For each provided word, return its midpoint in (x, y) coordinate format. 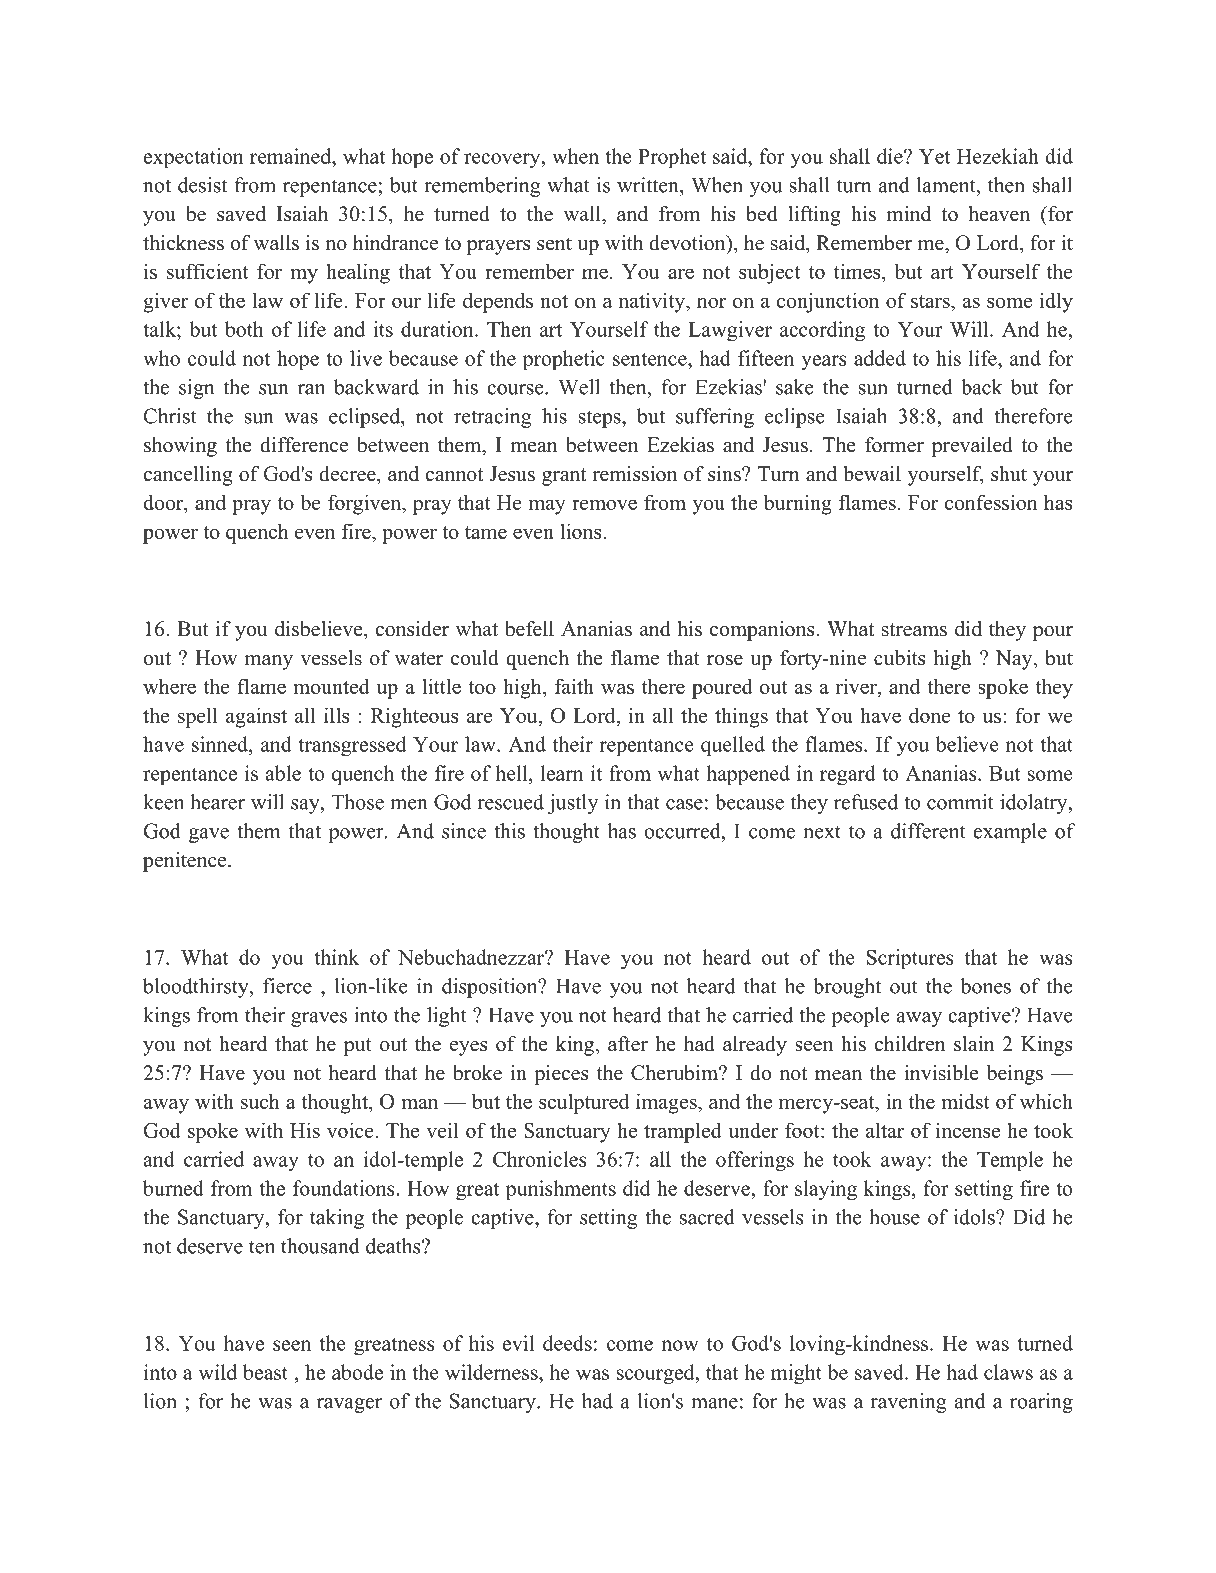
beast (265, 1372)
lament (947, 185)
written (649, 185)
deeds (567, 1343)
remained (292, 156)
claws (1008, 1372)
